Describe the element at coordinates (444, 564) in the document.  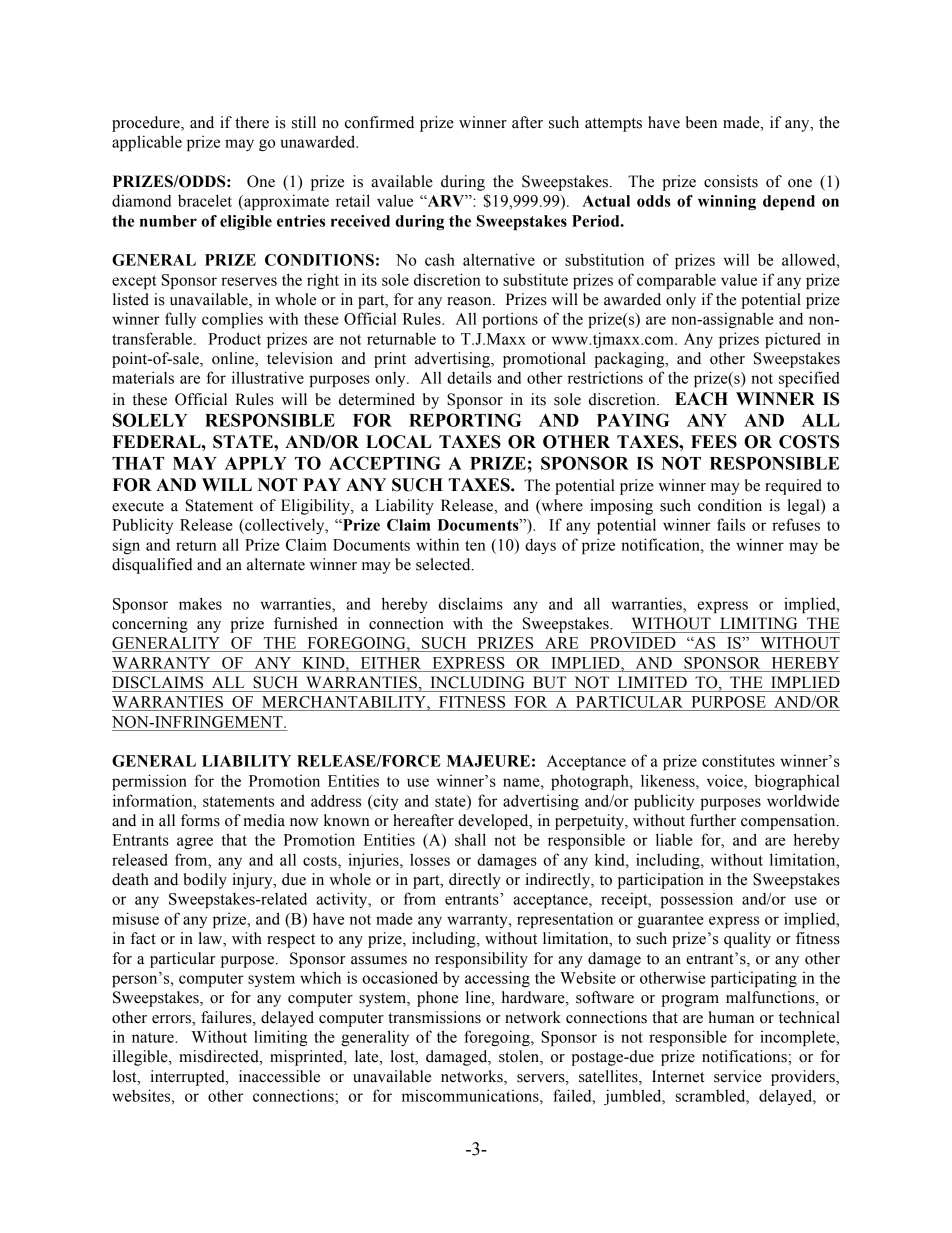
I see `selected` at that location.
